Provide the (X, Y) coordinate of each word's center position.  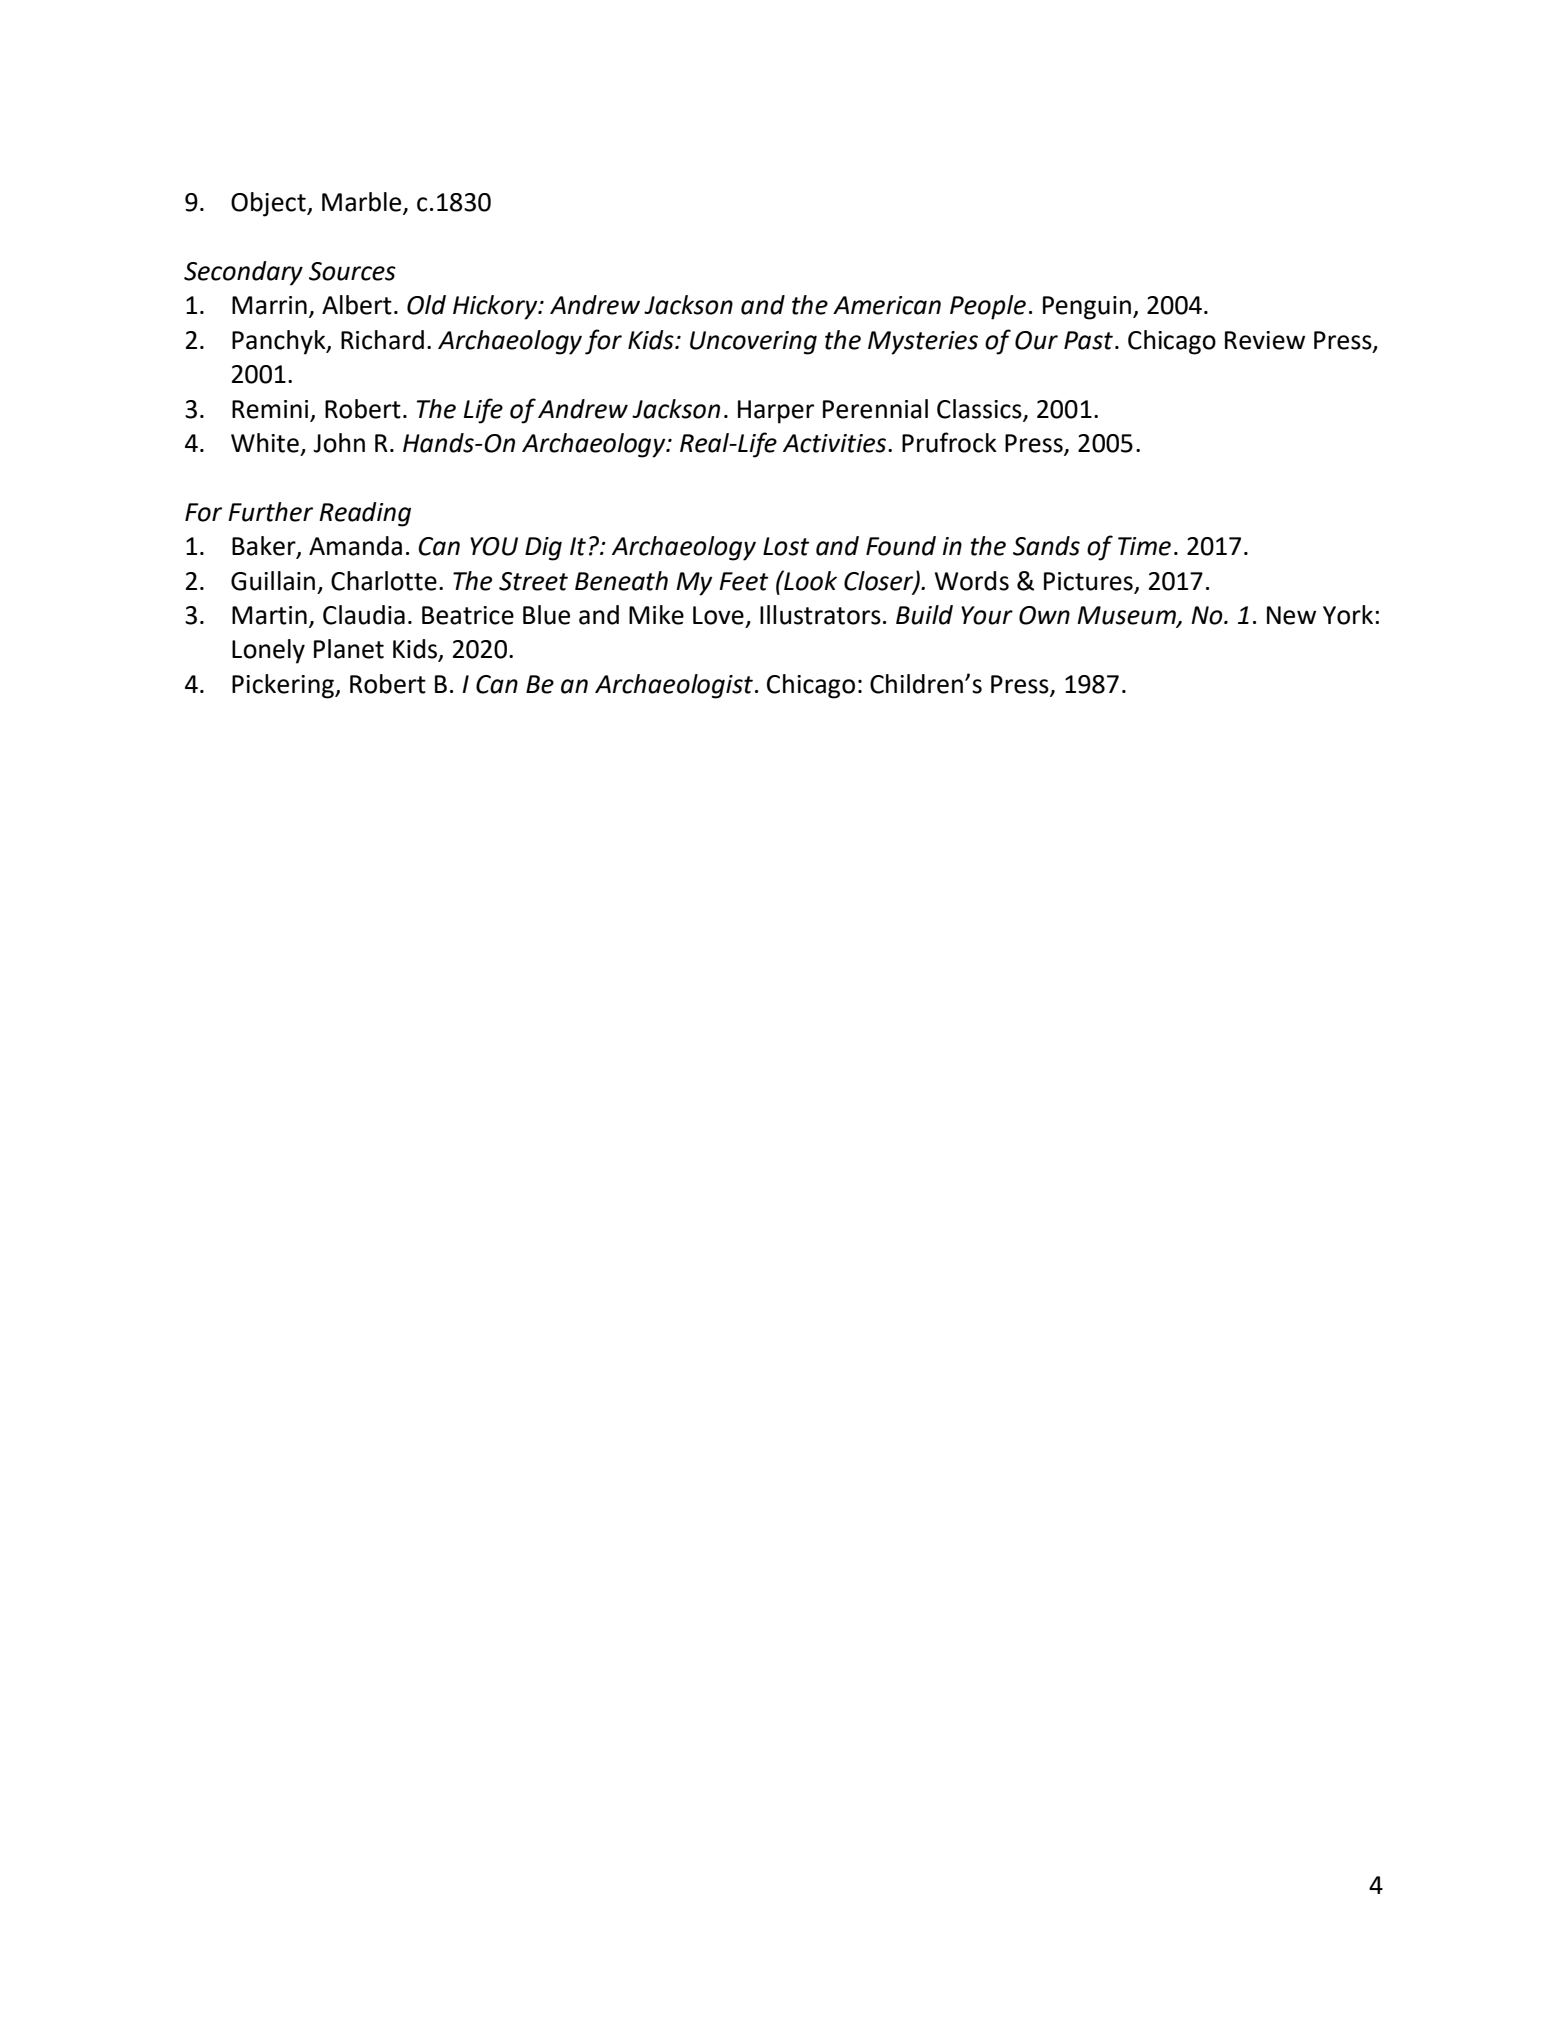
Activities (836, 443)
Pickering (284, 686)
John (339, 443)
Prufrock (949, 442)
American (887, 305)
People (988, 307)
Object (269, 204)
